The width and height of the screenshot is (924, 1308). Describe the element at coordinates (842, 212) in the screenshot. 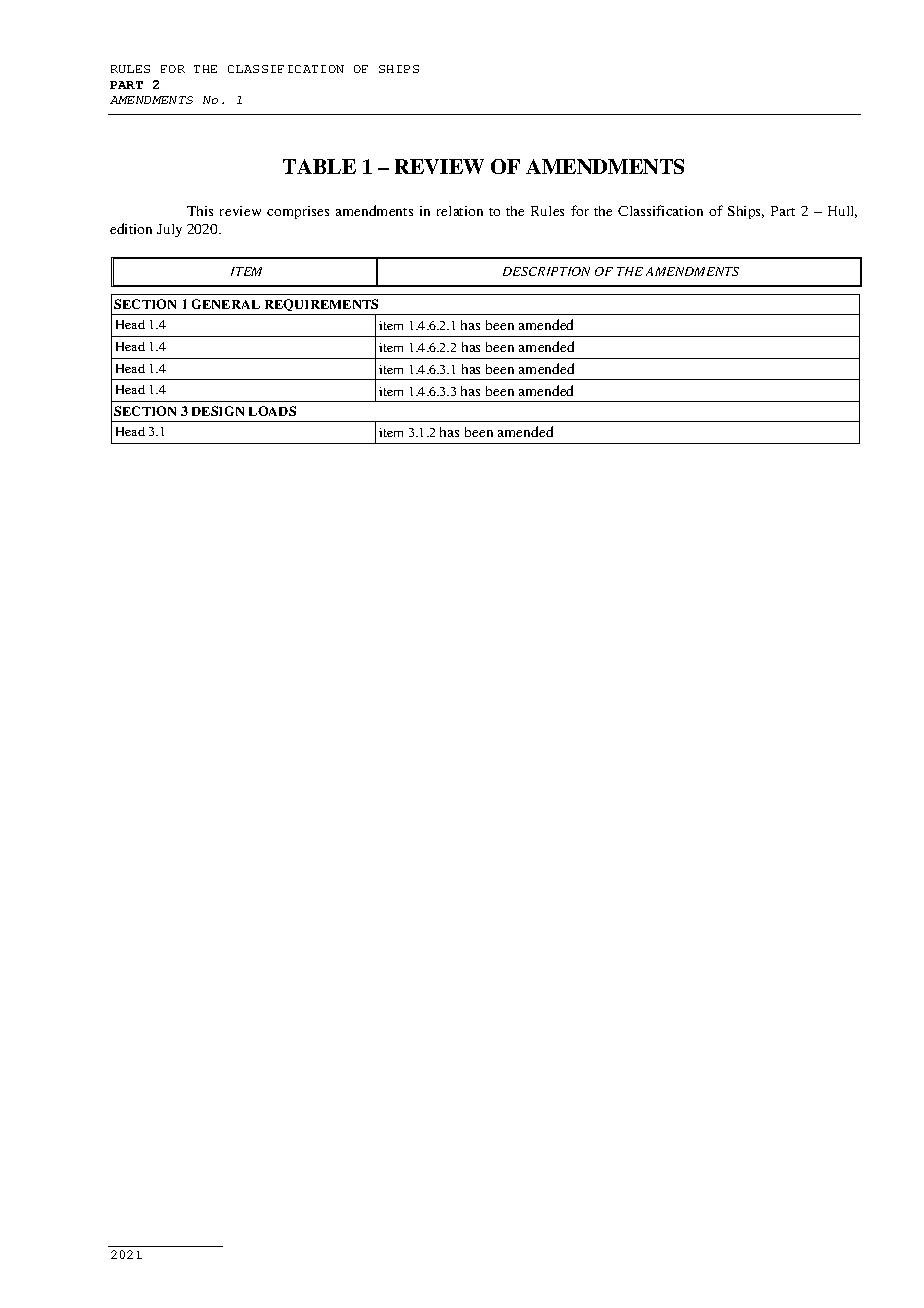

I see `Hull` at that location.
